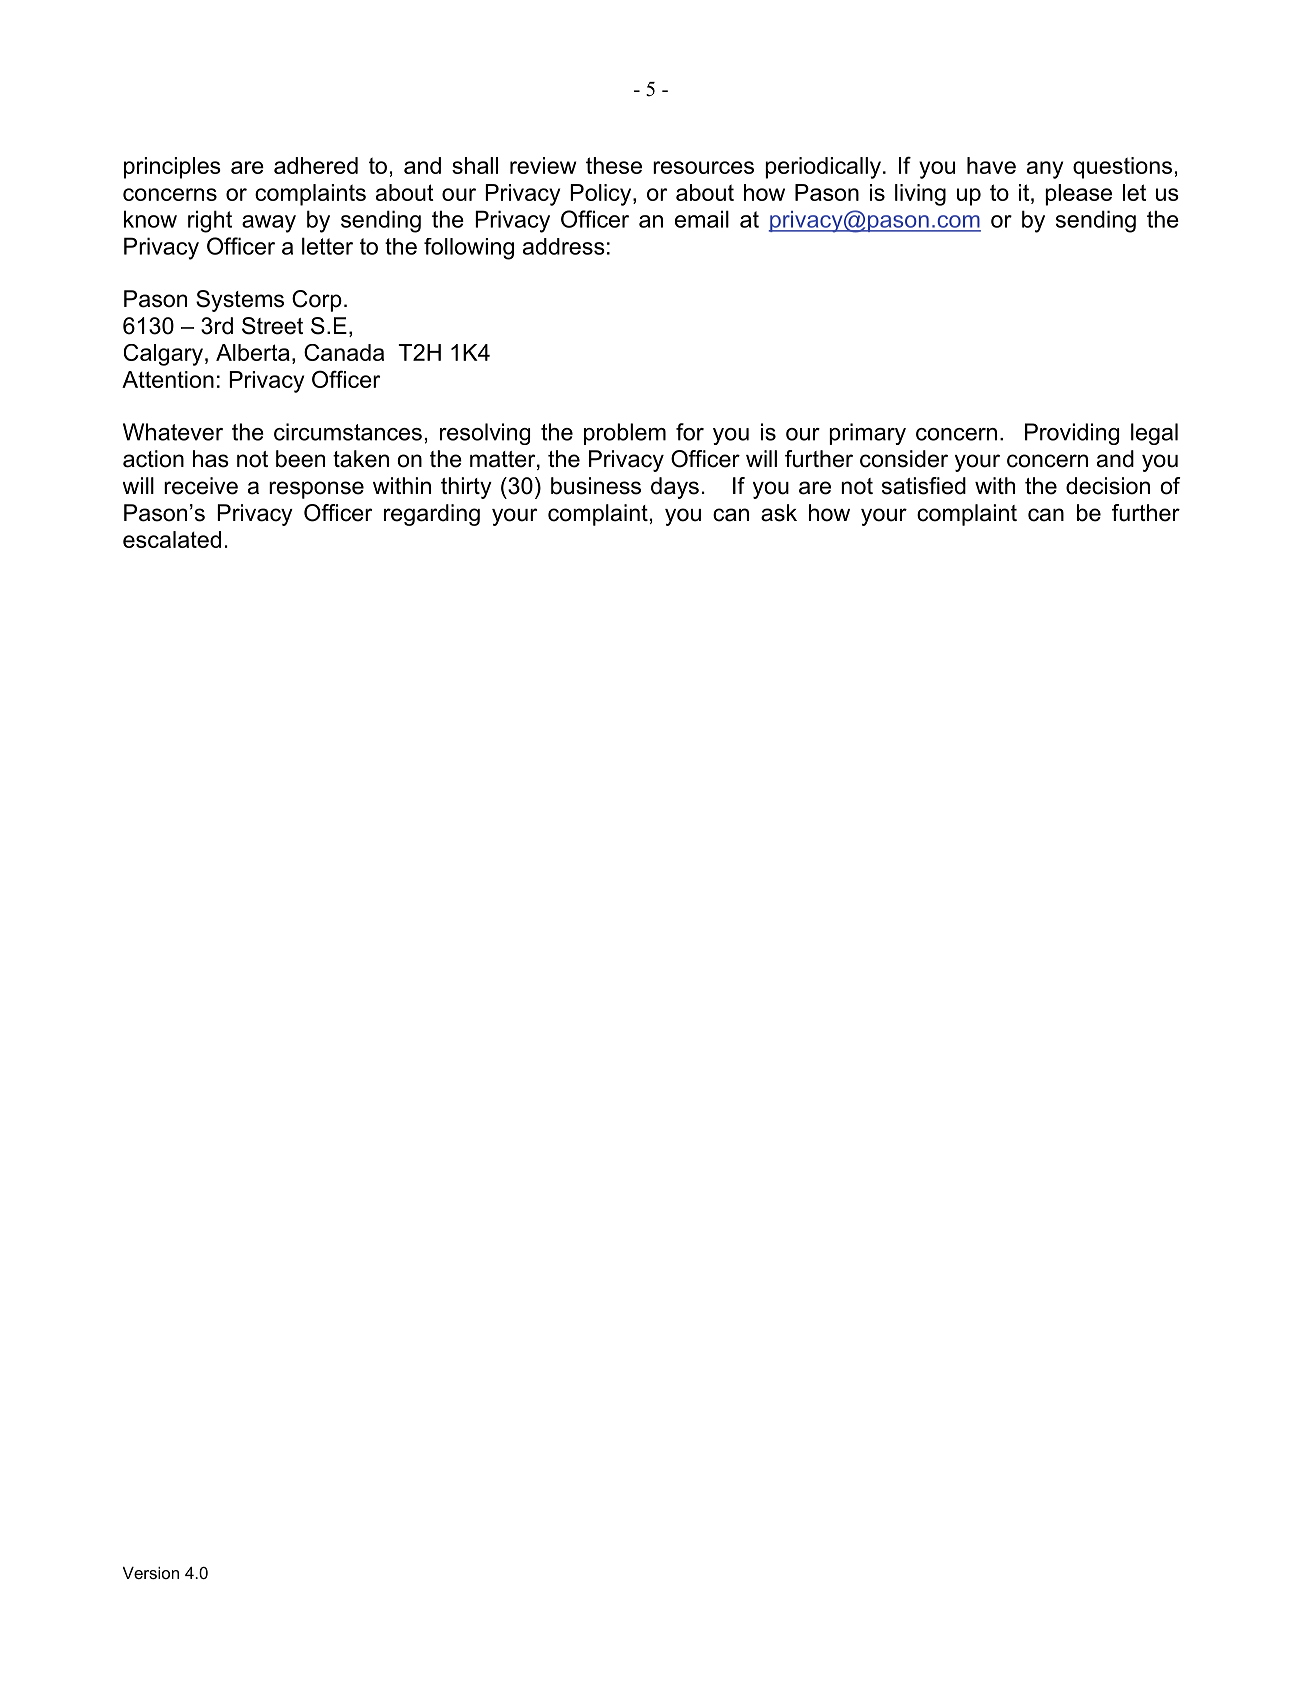  I want to click on regarding, so click(432, 515).
